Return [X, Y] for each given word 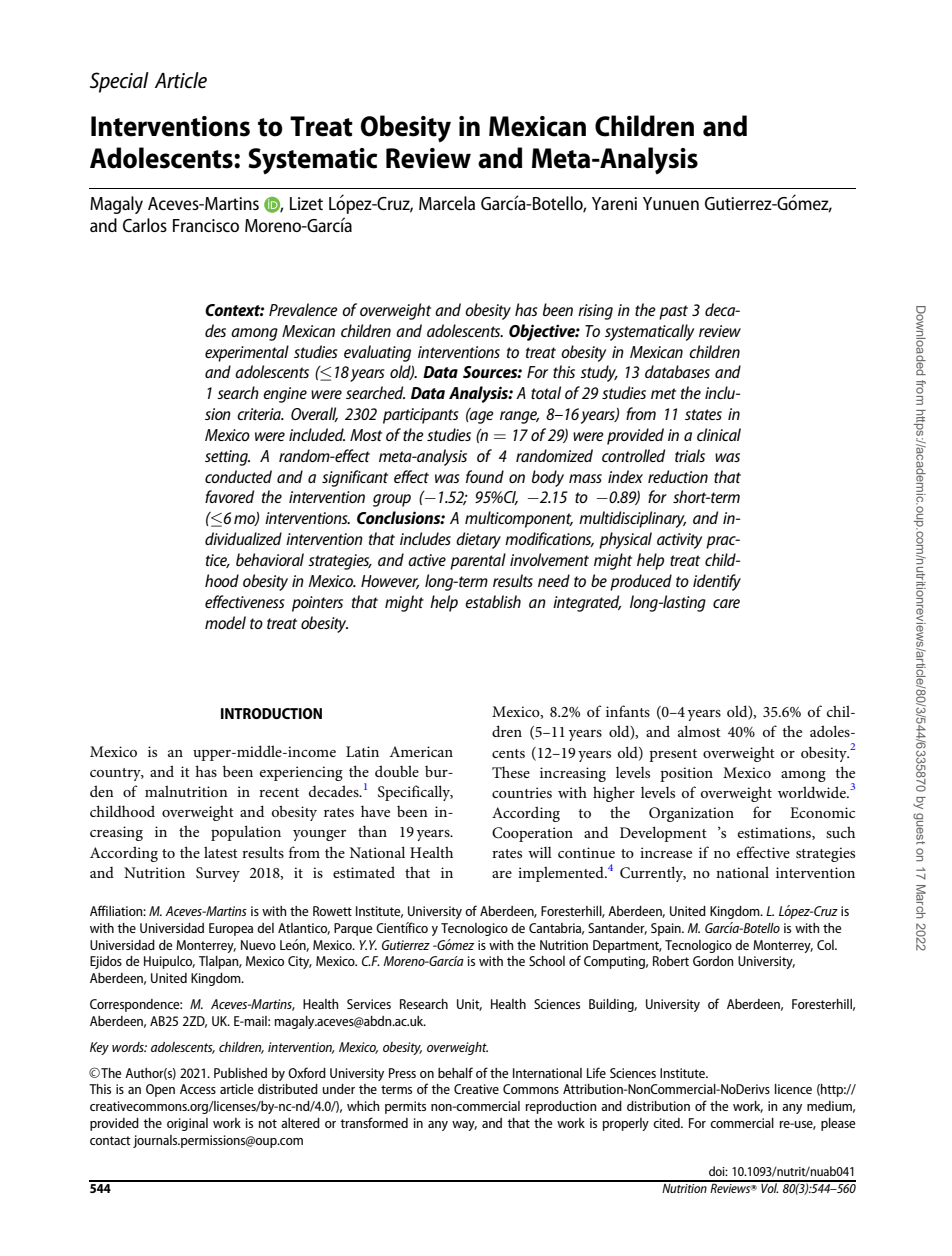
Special [119, 82]
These [511, 772]
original [187, 1124]
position [686, 774]
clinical [719, 434]
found [485, 476]
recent [279, 792]
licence [793, 1089]
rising [595, 312]
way [464, 1126]
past [673, 312]
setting [227, 458]
